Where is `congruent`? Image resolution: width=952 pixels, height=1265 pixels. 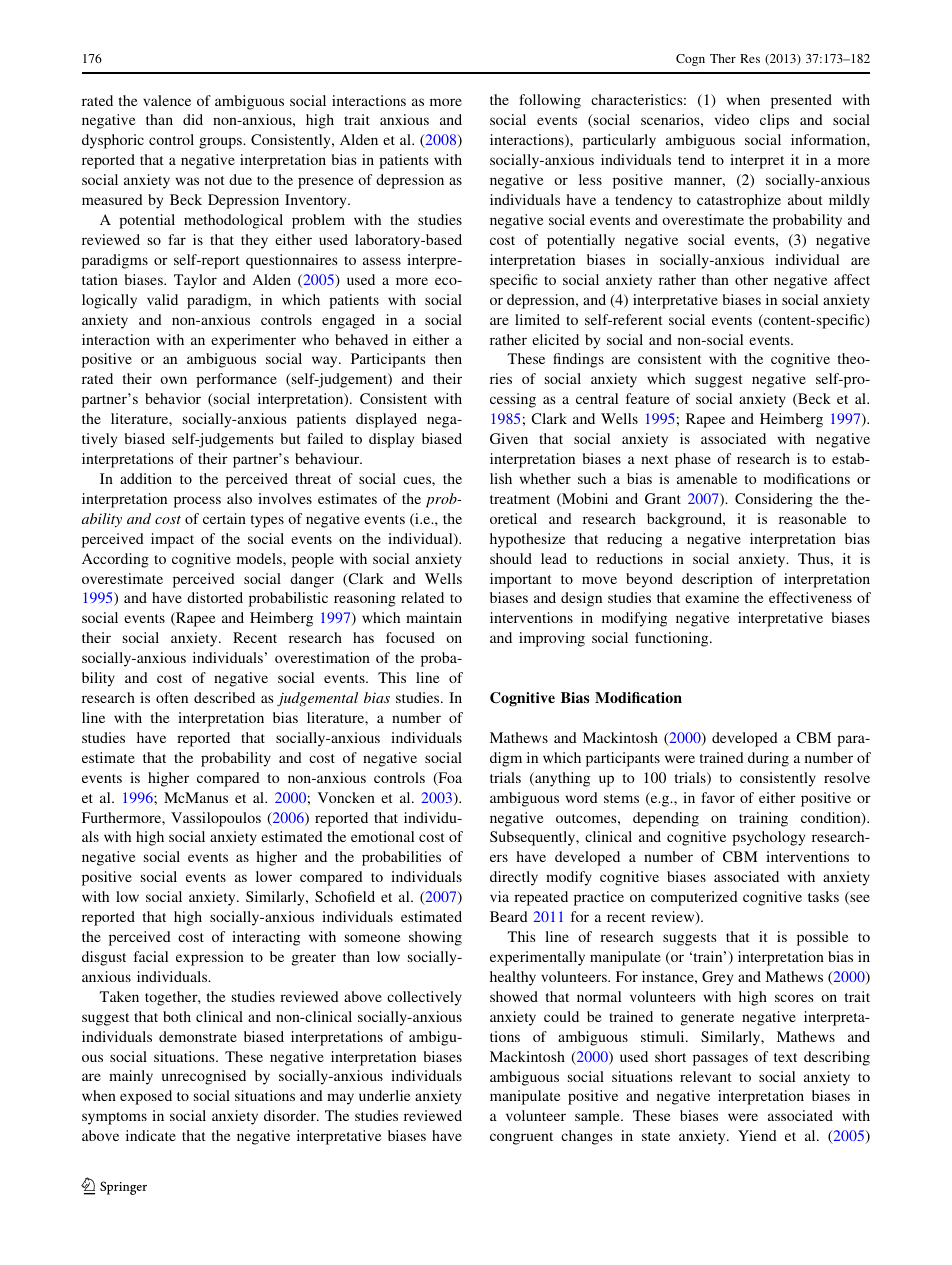
congruent is located at coordinates (521, 1138).
